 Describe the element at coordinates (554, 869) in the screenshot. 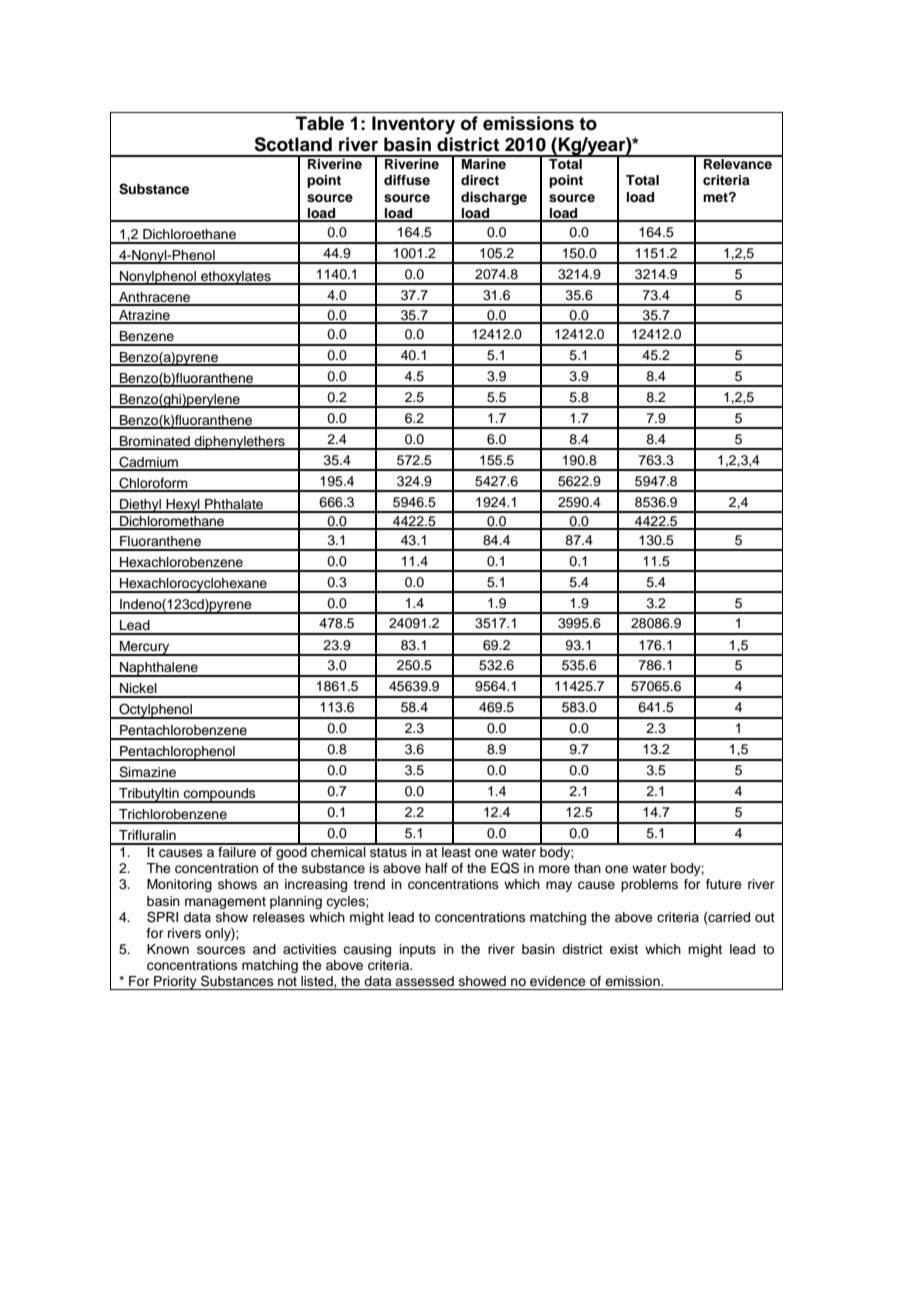

I see `more` at that location.
